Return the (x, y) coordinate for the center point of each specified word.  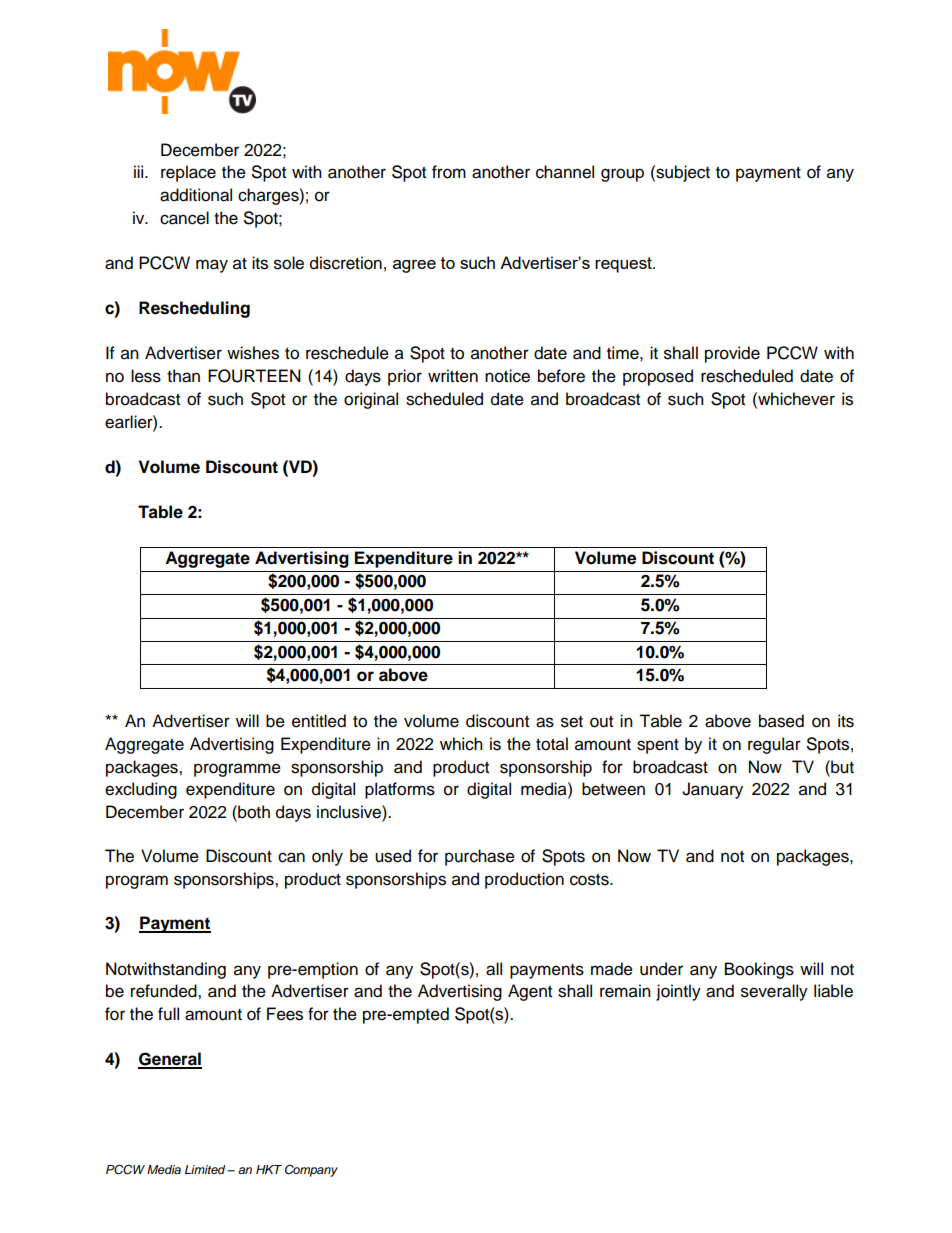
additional (196, 195)
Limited (206, 1169)
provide (732, 354)
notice (507, 376)
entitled (319, 721)
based (781, 721)
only (327, 857)
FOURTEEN (254, 376)
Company (311, 1171)
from (449, 172)
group (622, 175)
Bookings (759, 970)
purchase (480, 857)
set (572, 722)
